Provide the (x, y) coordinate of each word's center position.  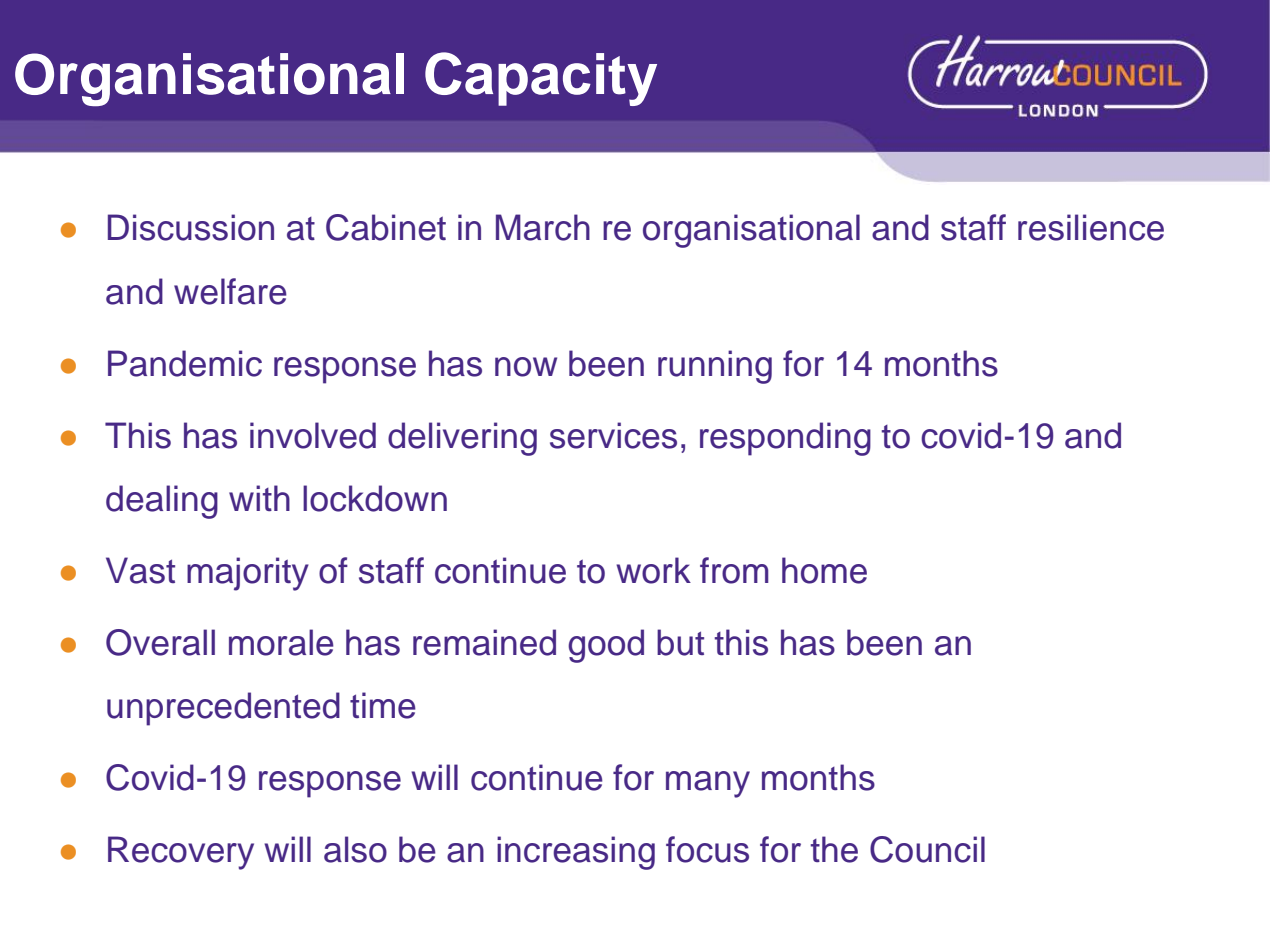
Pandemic (185, 363)
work (653, 570)
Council (927, 849)
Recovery (181, 853)
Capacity (541, 79)
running (715, 367)
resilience (1091, 227)
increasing (576, 853)
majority (248, 574)
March (543, 227)
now (526, 367)
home (824, 570)
